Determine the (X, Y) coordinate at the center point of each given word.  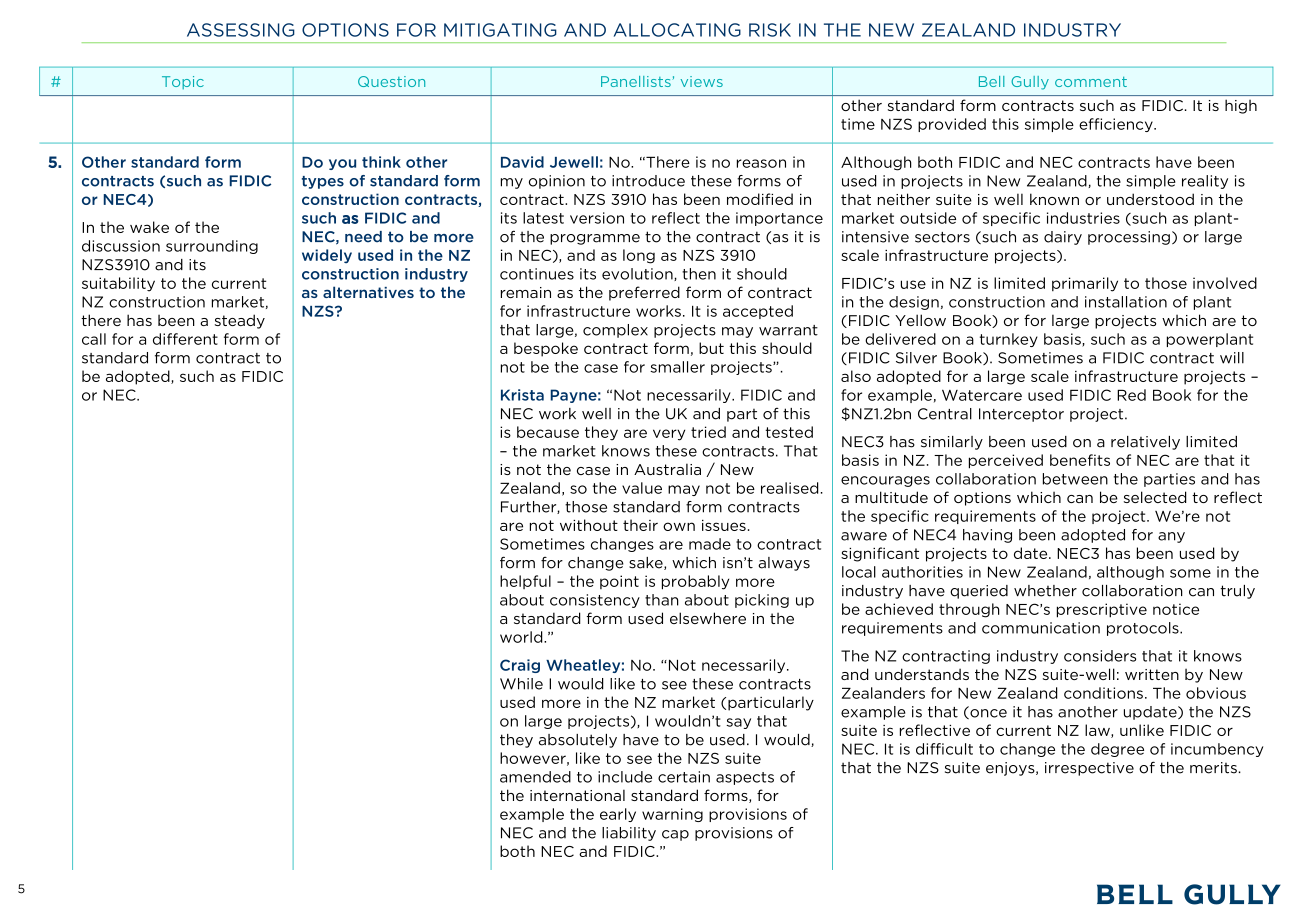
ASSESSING (241, 30)
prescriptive (1102, 610)
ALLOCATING (677, 30)
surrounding (212, 247)
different (185, 339)
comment (1091, 82)
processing (1129, 238)
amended (535, 777)
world (522, 637)
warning (672, 815)
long (639, 256)
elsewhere (708, 618)
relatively (1145, 443)
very (669, 435)
